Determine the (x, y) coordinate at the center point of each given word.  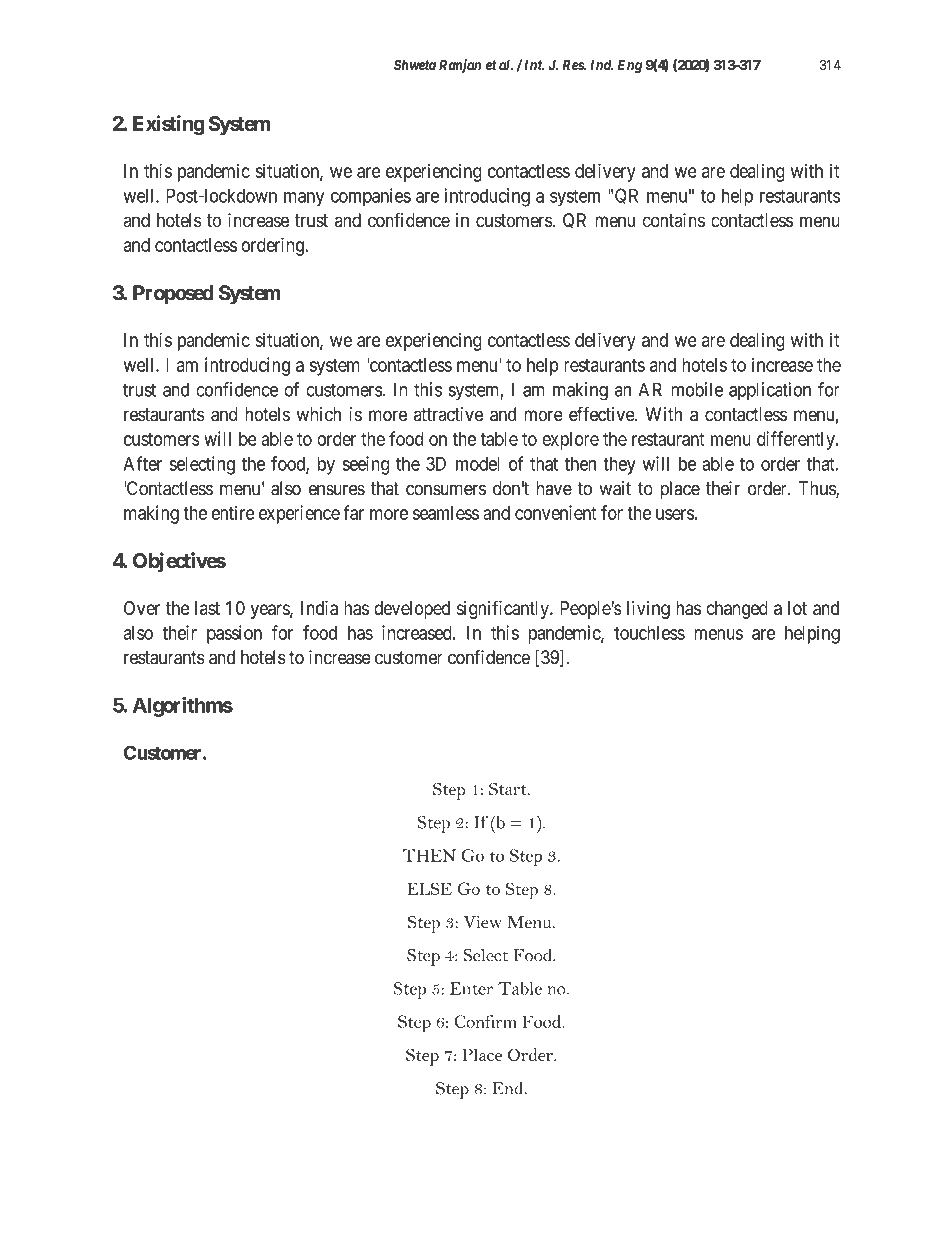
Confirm (485, 1021)
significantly (504, 609)
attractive (448, 414)
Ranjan (460, 66)
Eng (630, 66)
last (207, 608)
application (770, 391)
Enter (471, 988)
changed (737, 610)
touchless (649, 633)
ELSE (429, 888)
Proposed (173, 295)
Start (509, 789)
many (304, 199)
